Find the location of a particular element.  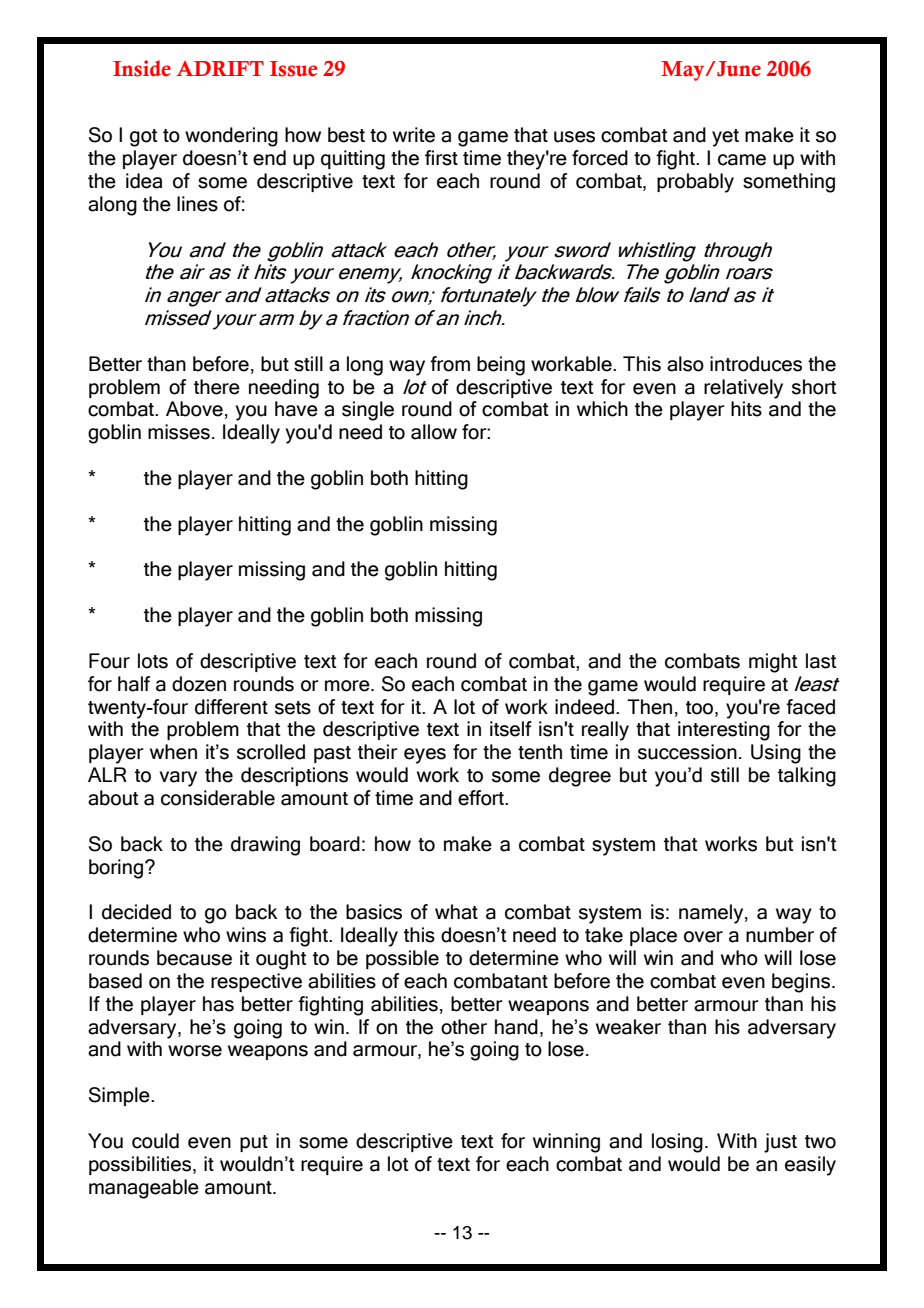

decided is located at coordinates (136, 912).
